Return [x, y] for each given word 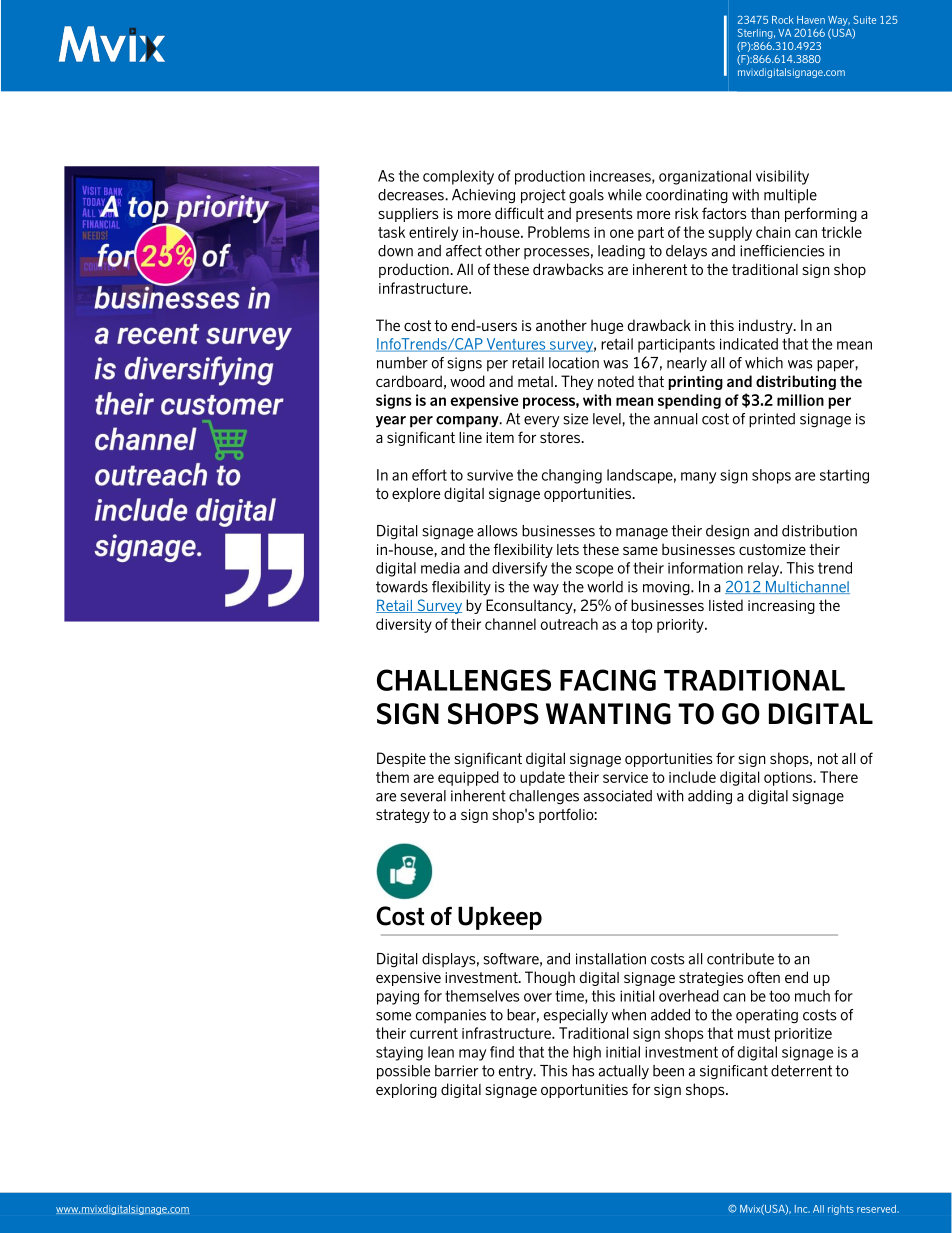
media [440, 568]
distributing [796, 382]
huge [607, 326]
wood [467, 381]
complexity [458, 177]
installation [611, 959]
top [642, 626]
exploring [406, 1091]
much [812, 996]
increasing [781, 607]
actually [624, 1072]
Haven [811, 20]
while [625, 195]
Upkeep [500, 918]
